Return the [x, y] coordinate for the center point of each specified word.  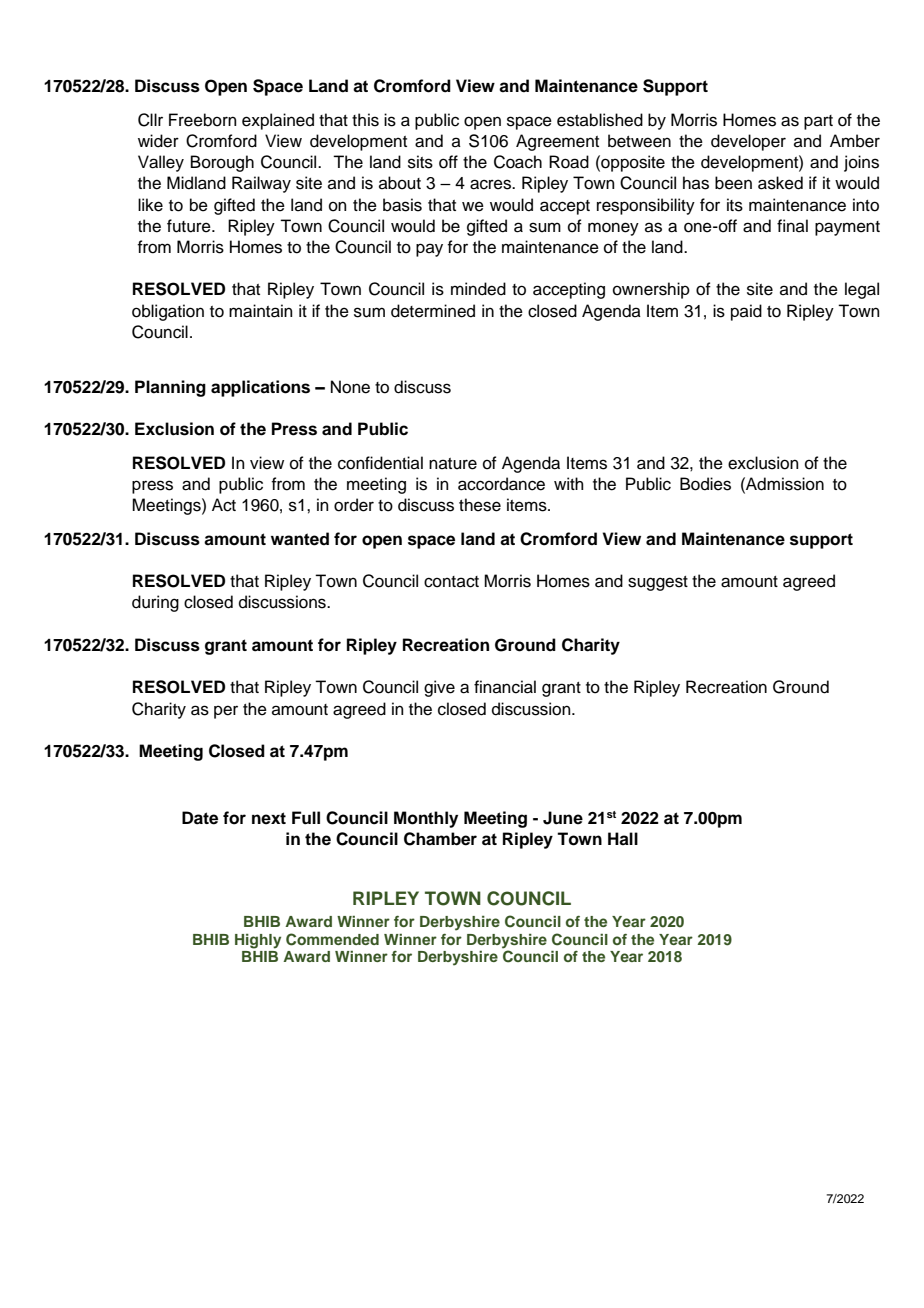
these [480, 505]
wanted [300, 539]
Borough [222, 163]
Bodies [705, 484]
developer [748, 142]
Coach [518, 162]
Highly [258, 941]
